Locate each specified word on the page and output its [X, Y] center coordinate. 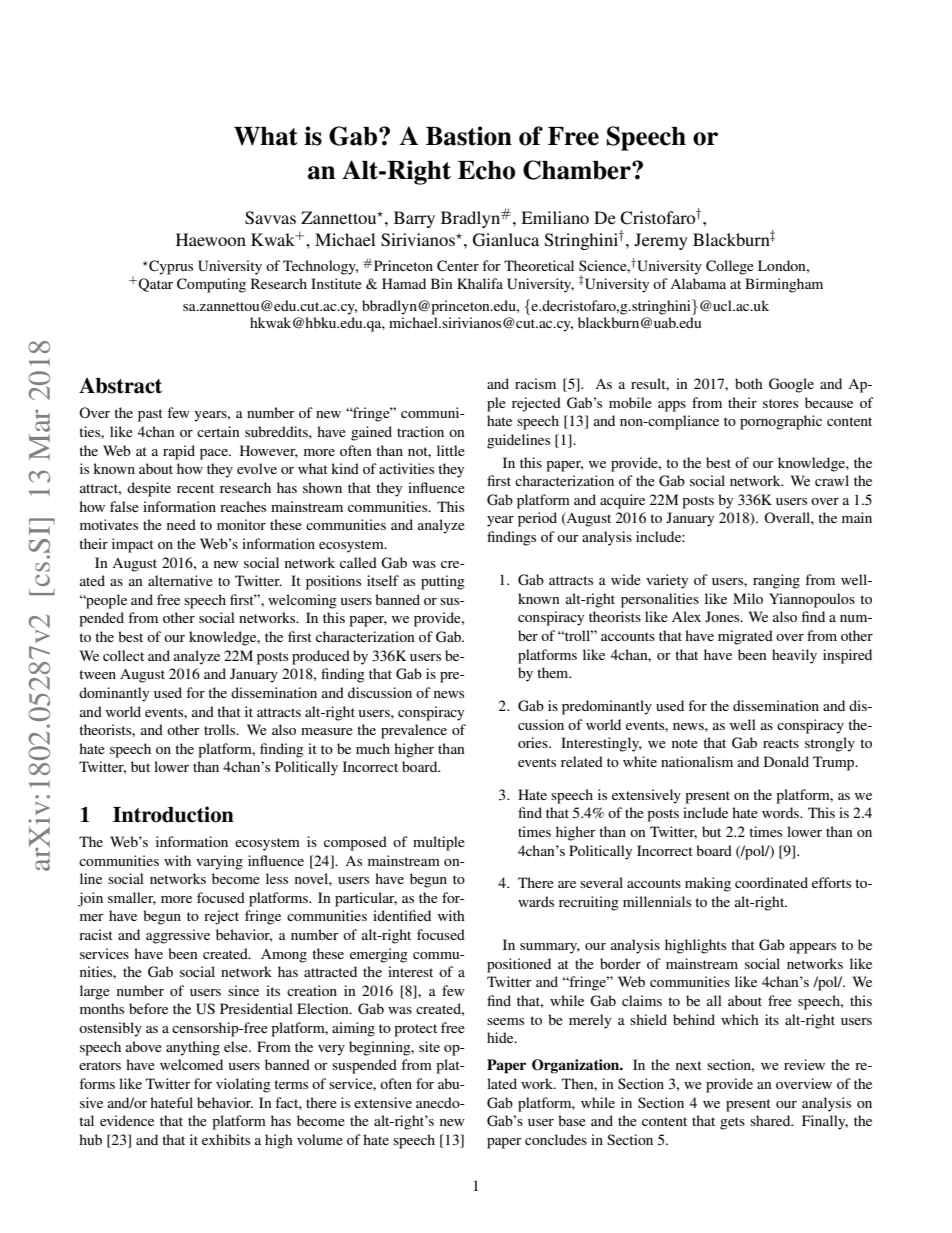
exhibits [226, 1139]
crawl [832, 480]
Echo [486, 170]
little [451, 450]
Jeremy [661, 241]
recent [195, 488]
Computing [211, 285]
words [781, 812]
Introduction [173, 814]
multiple [439, 843]
